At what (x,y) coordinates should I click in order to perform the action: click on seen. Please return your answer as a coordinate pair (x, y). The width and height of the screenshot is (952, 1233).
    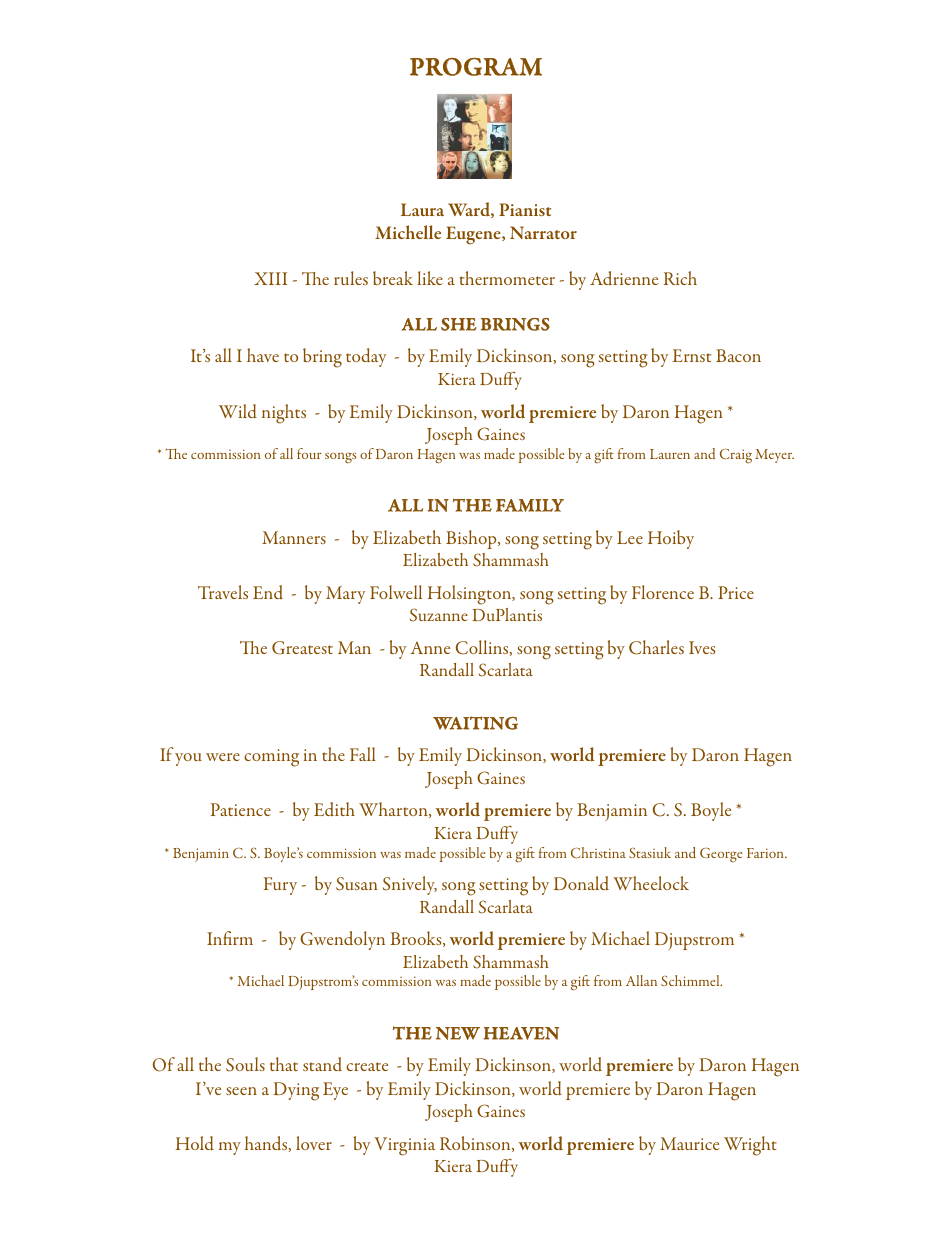
    Looking at the image, I should click on (241, 1091).
